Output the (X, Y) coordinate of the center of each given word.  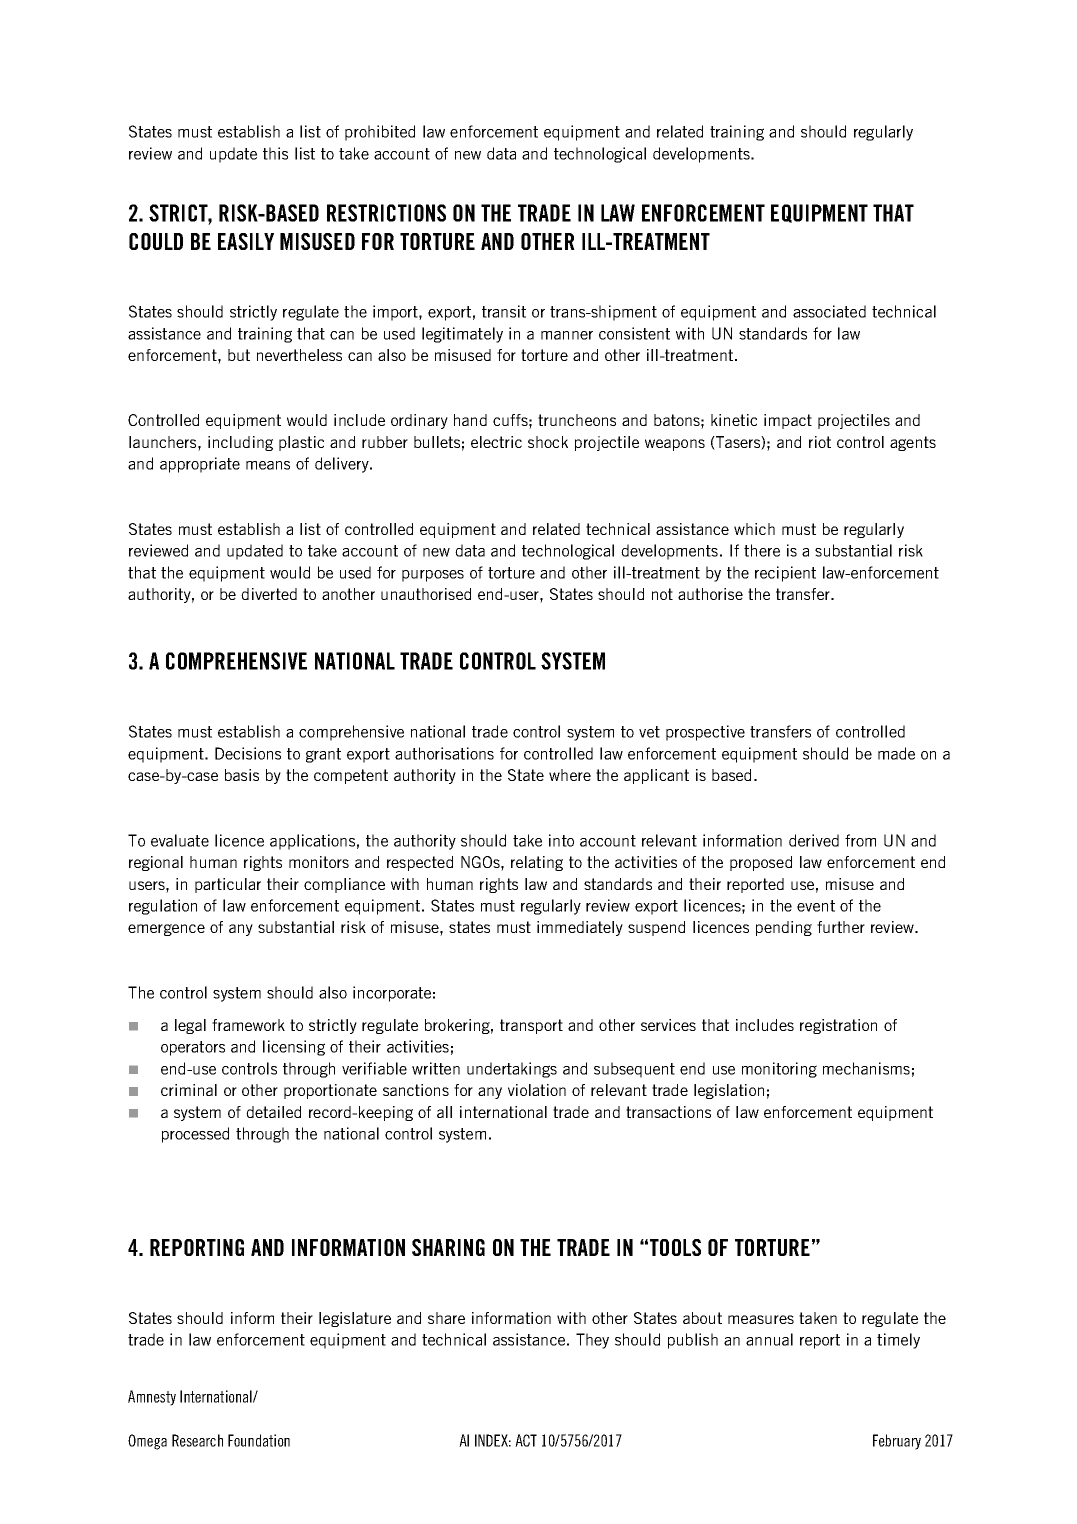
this (275, 153)
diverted (269, 594)
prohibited (380, 133)
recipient (785, 574)
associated (829, 311)
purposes (433, 576)
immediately (580, 928)
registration (838, 1026)
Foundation (259, 1440)
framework (248, 1025)
